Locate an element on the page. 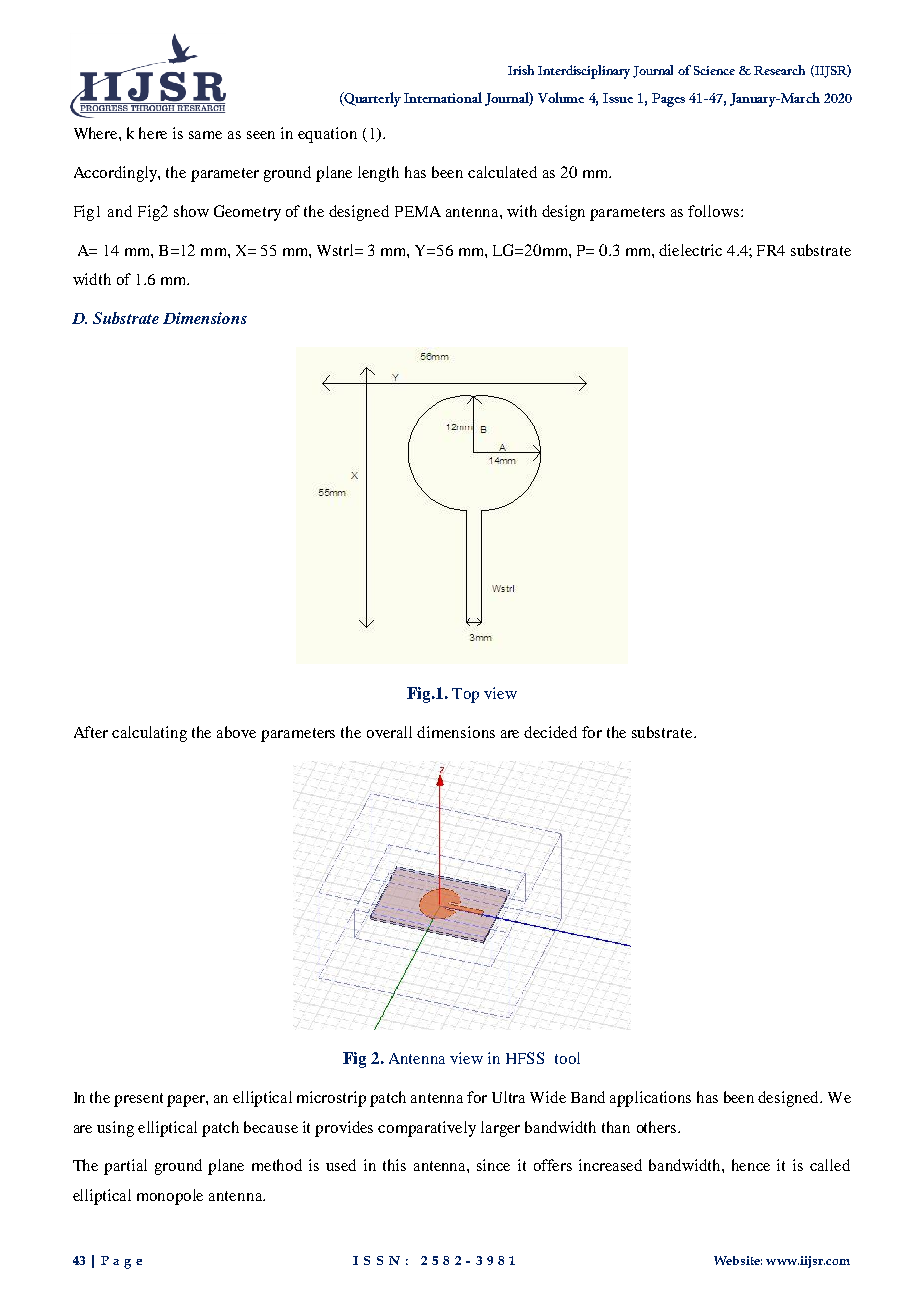  International is located at coordinates (443, 97).
